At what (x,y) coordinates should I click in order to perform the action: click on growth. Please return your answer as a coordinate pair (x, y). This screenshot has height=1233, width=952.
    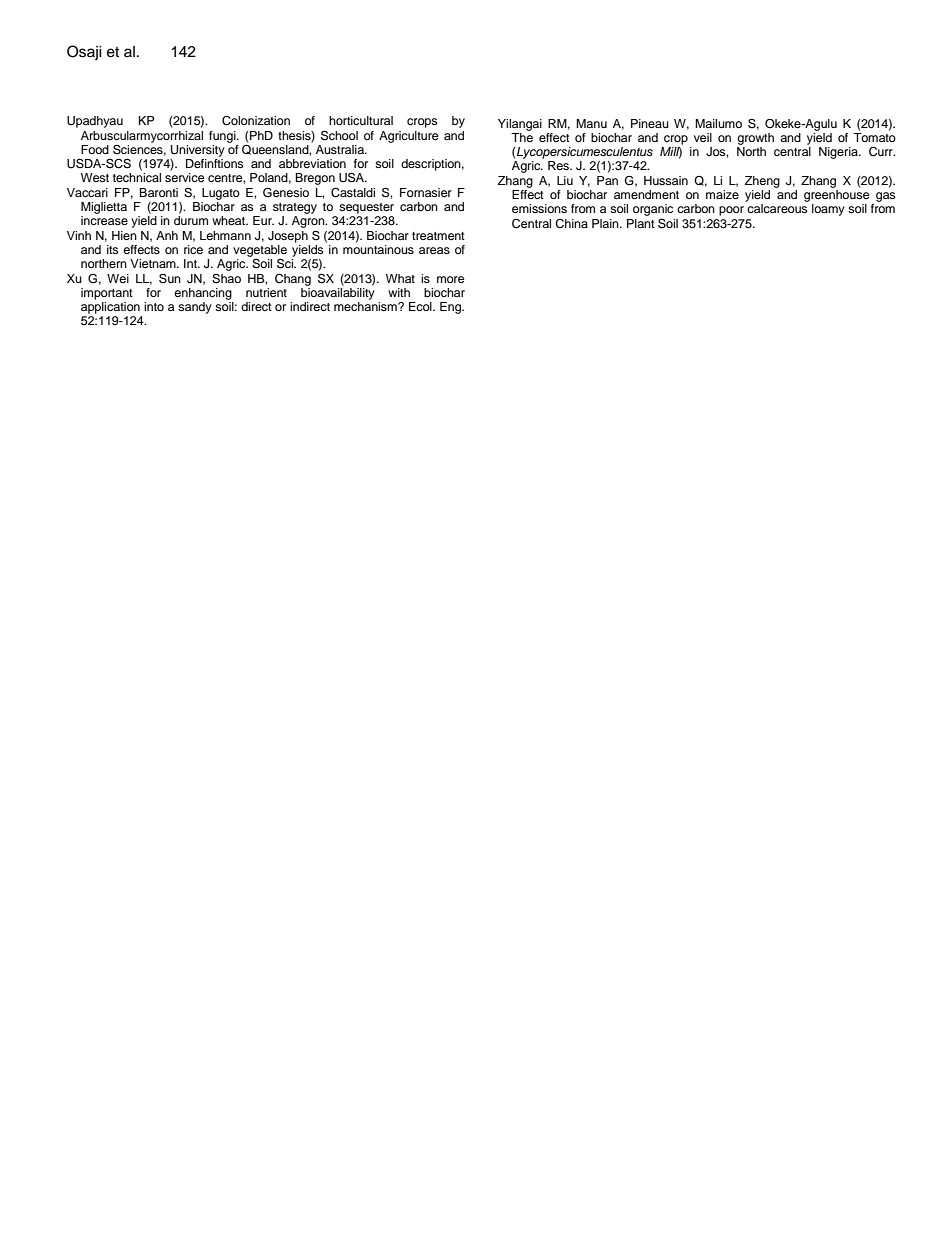
    Looking at the image, I should click on (755, 139).
